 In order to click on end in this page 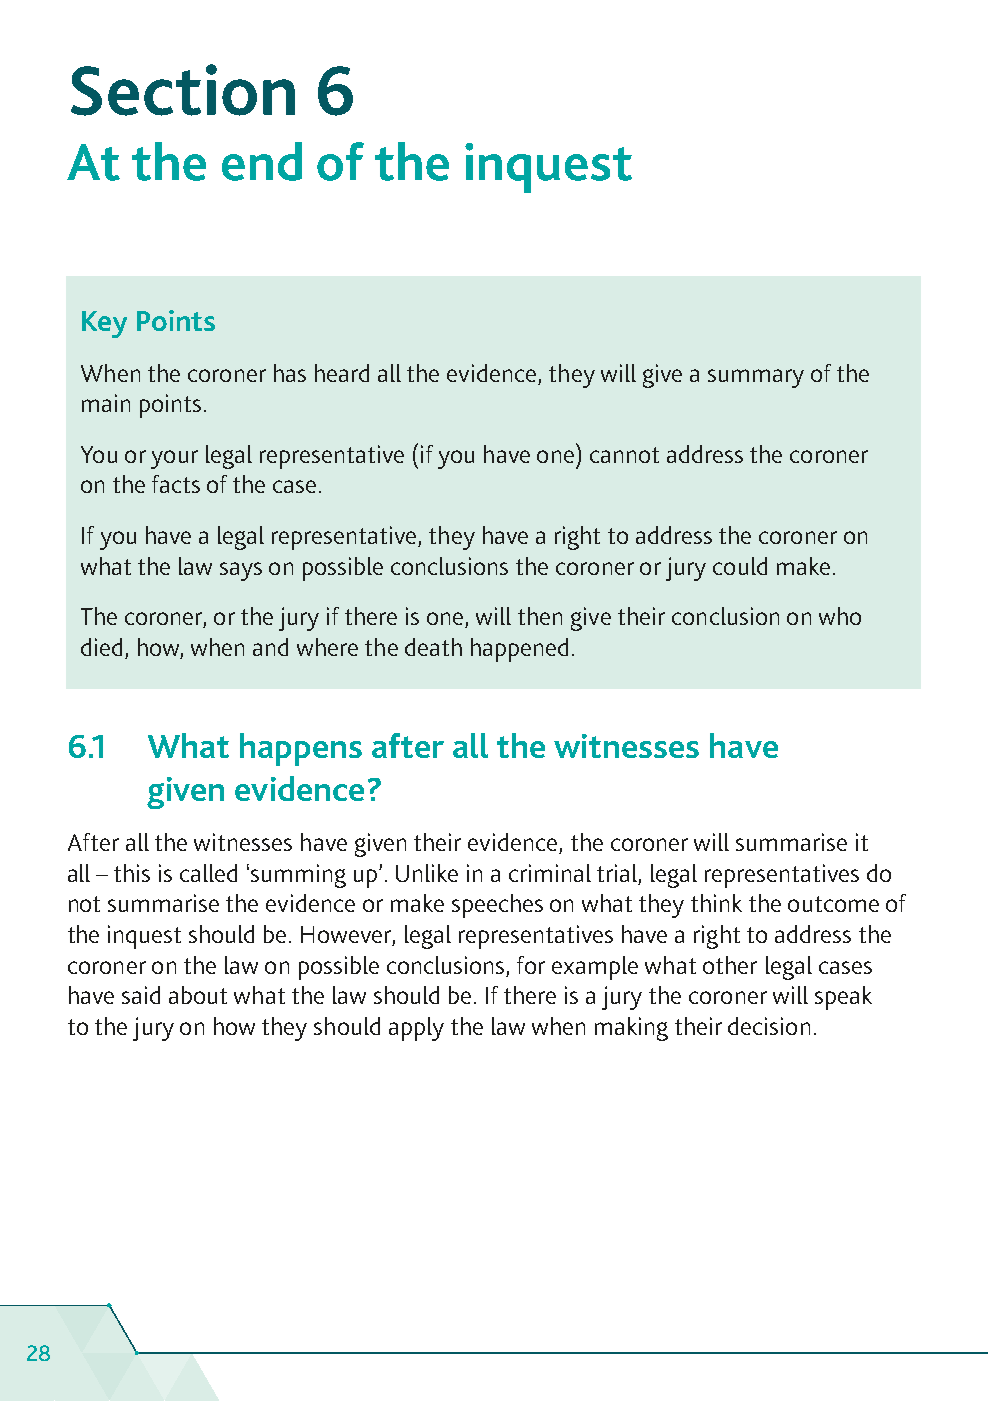, I will do `click(262, 161)`.
